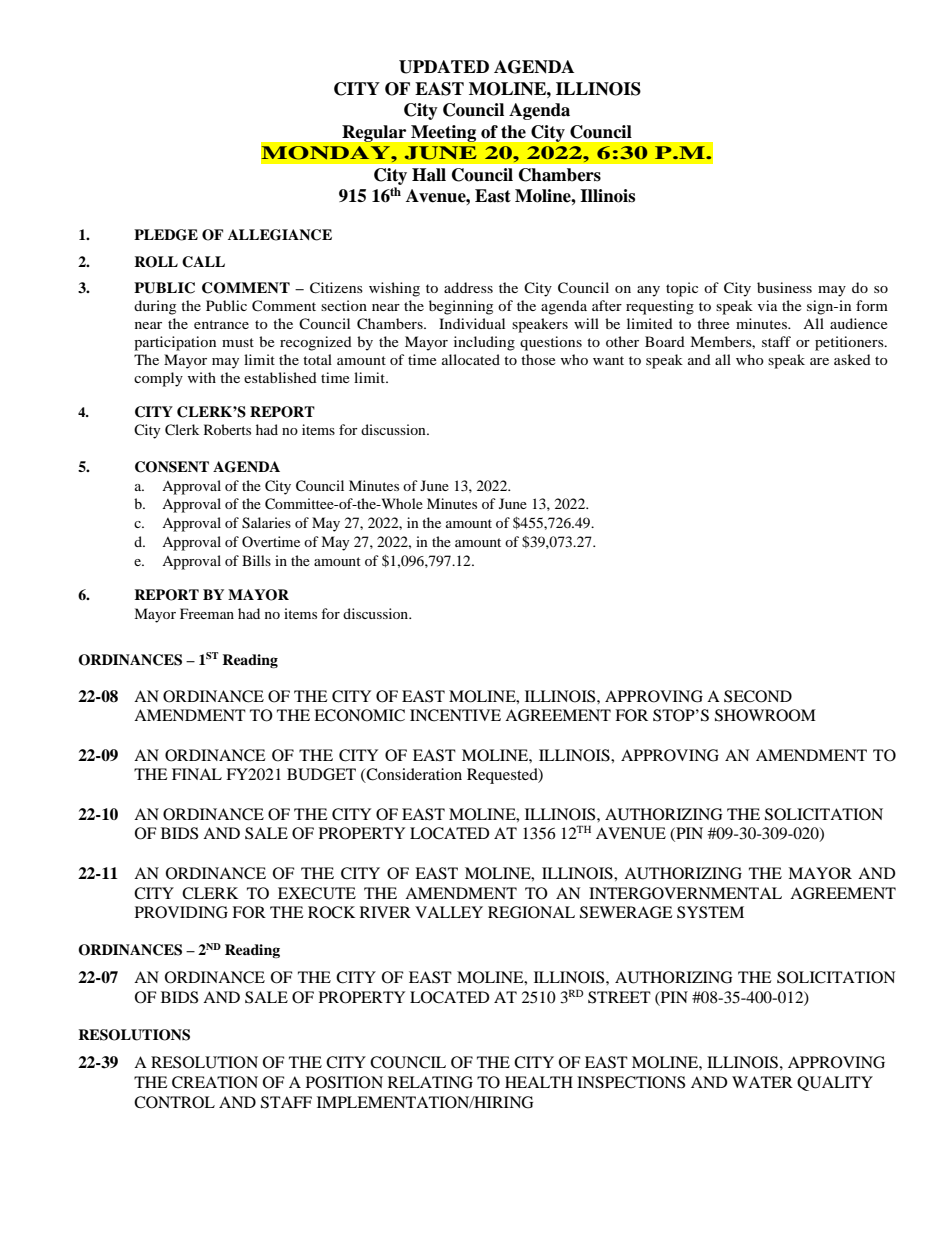 The height and width of the document is (1233, 952). I want to click on UPDATED, so click(444, 67).
